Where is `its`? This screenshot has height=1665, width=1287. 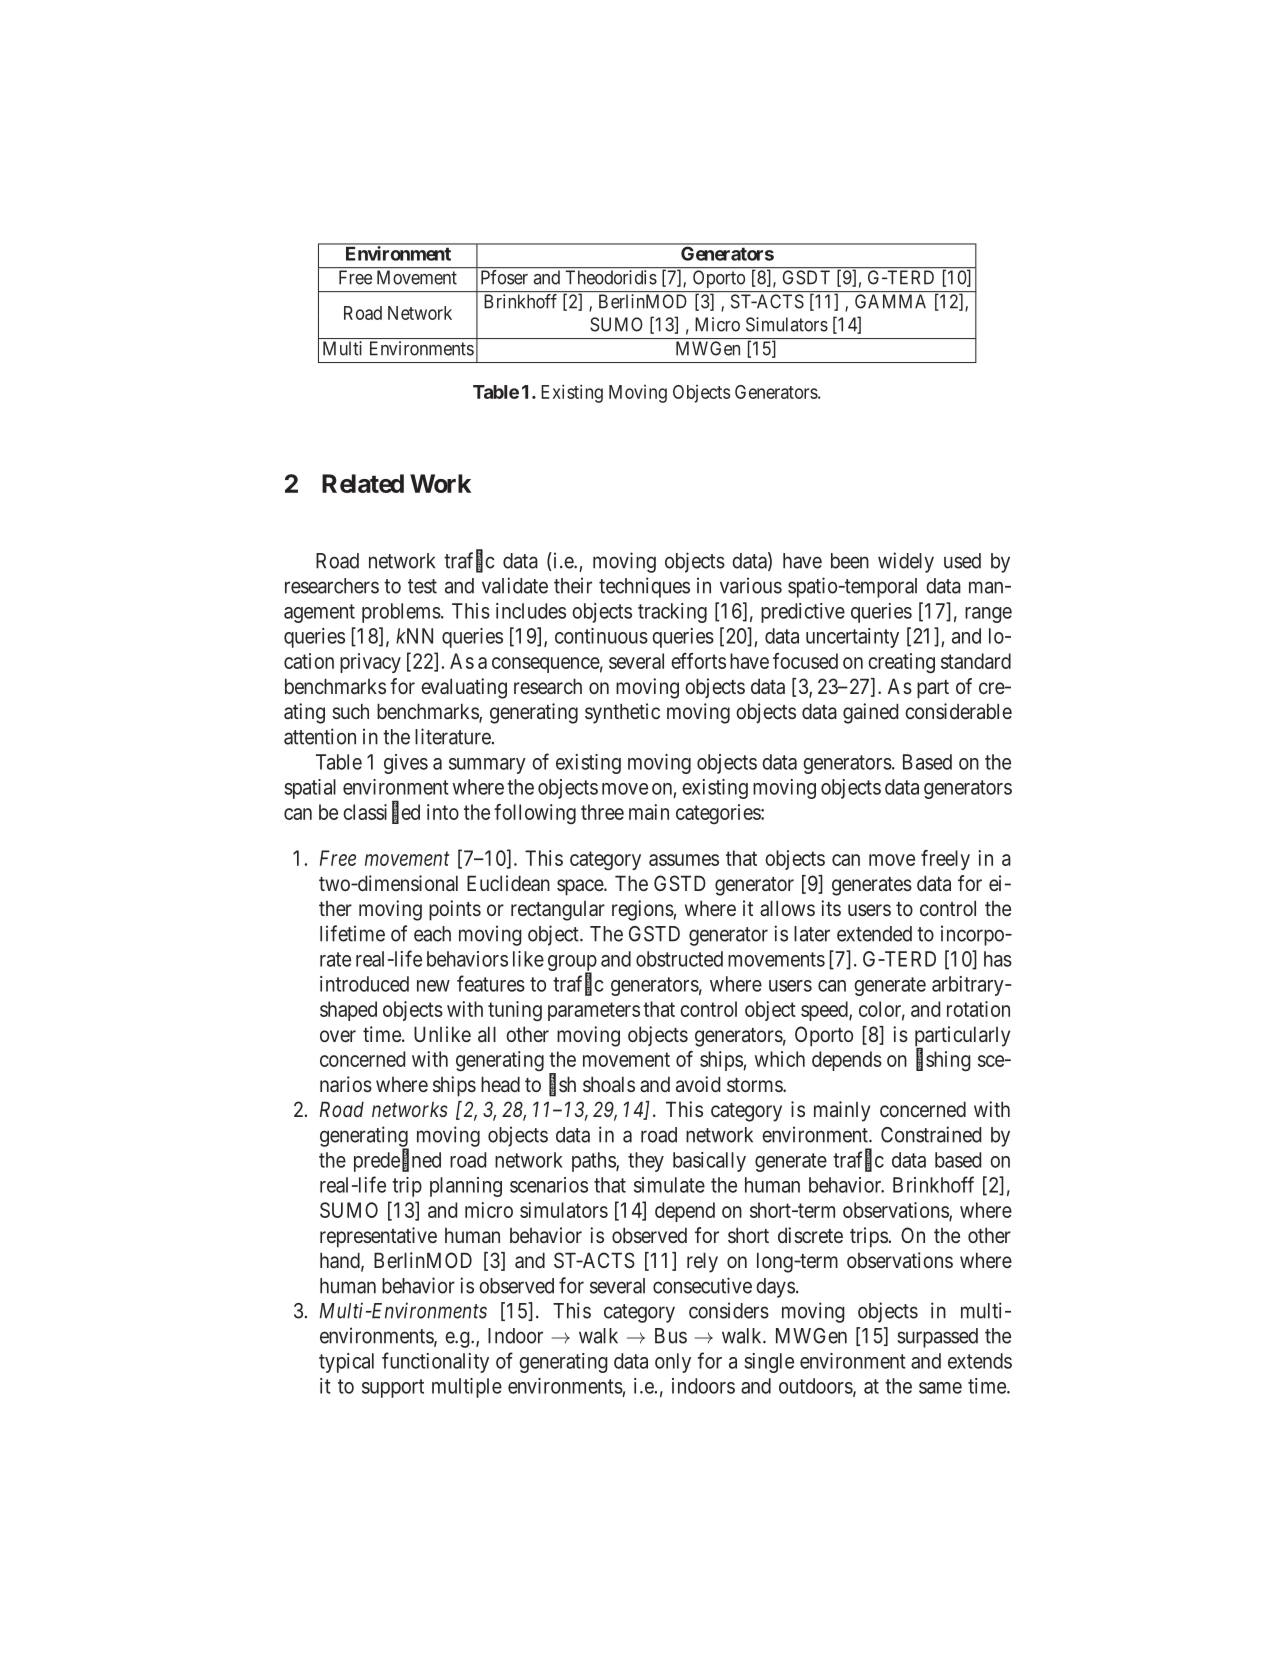 its is located at coordinates (831, 908).
